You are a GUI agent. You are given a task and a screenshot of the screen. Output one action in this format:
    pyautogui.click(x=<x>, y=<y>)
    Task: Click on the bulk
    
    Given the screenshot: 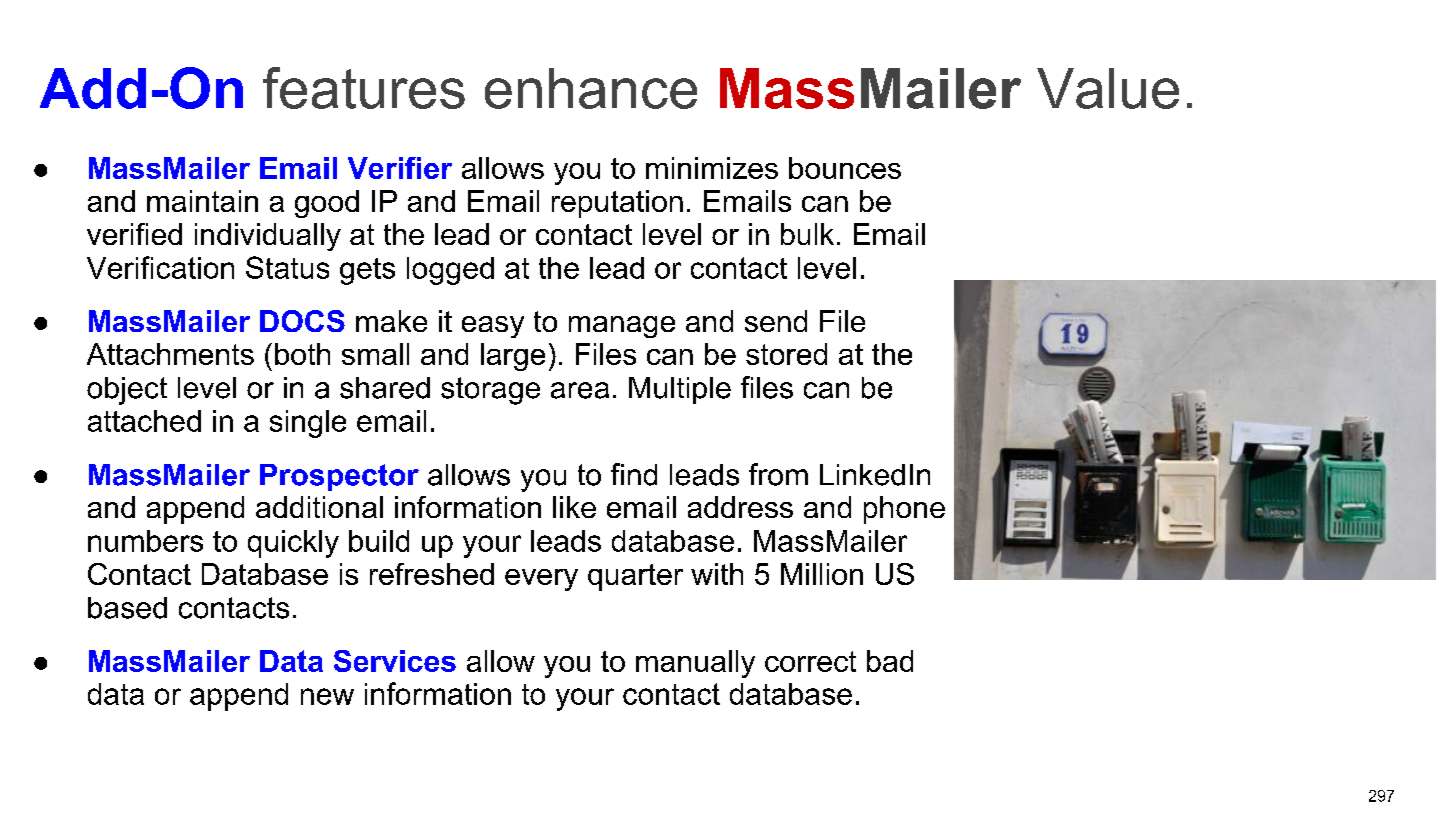 What is the action you would take?
    pyautogui.click(x=807, y=234)
